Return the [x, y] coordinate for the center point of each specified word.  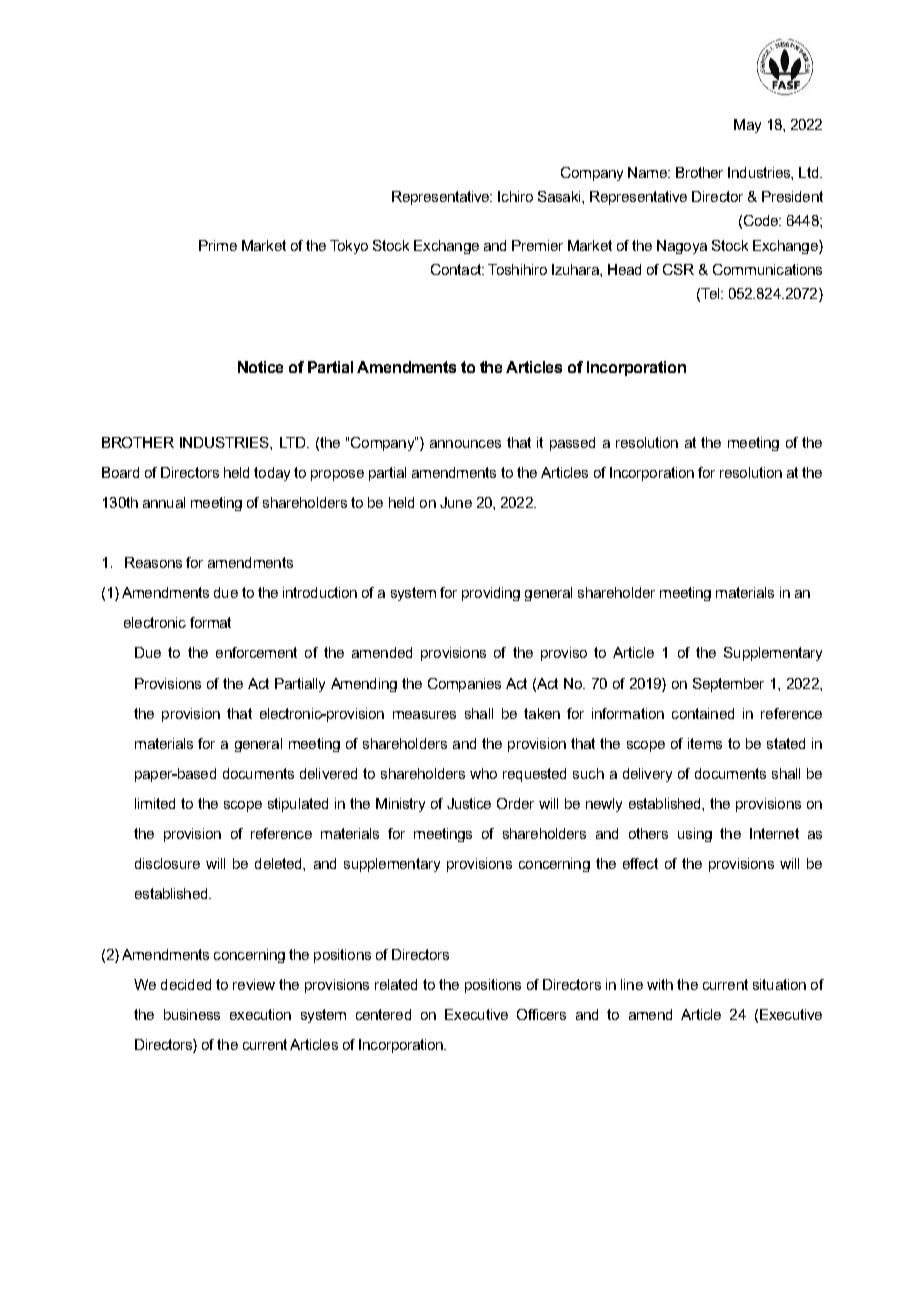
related [396, 984]
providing [491, 594]
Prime [218, 245]
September [728, 685]
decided [186, 984]
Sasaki [560, 196]
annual [164, 502]
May [747, 126]
